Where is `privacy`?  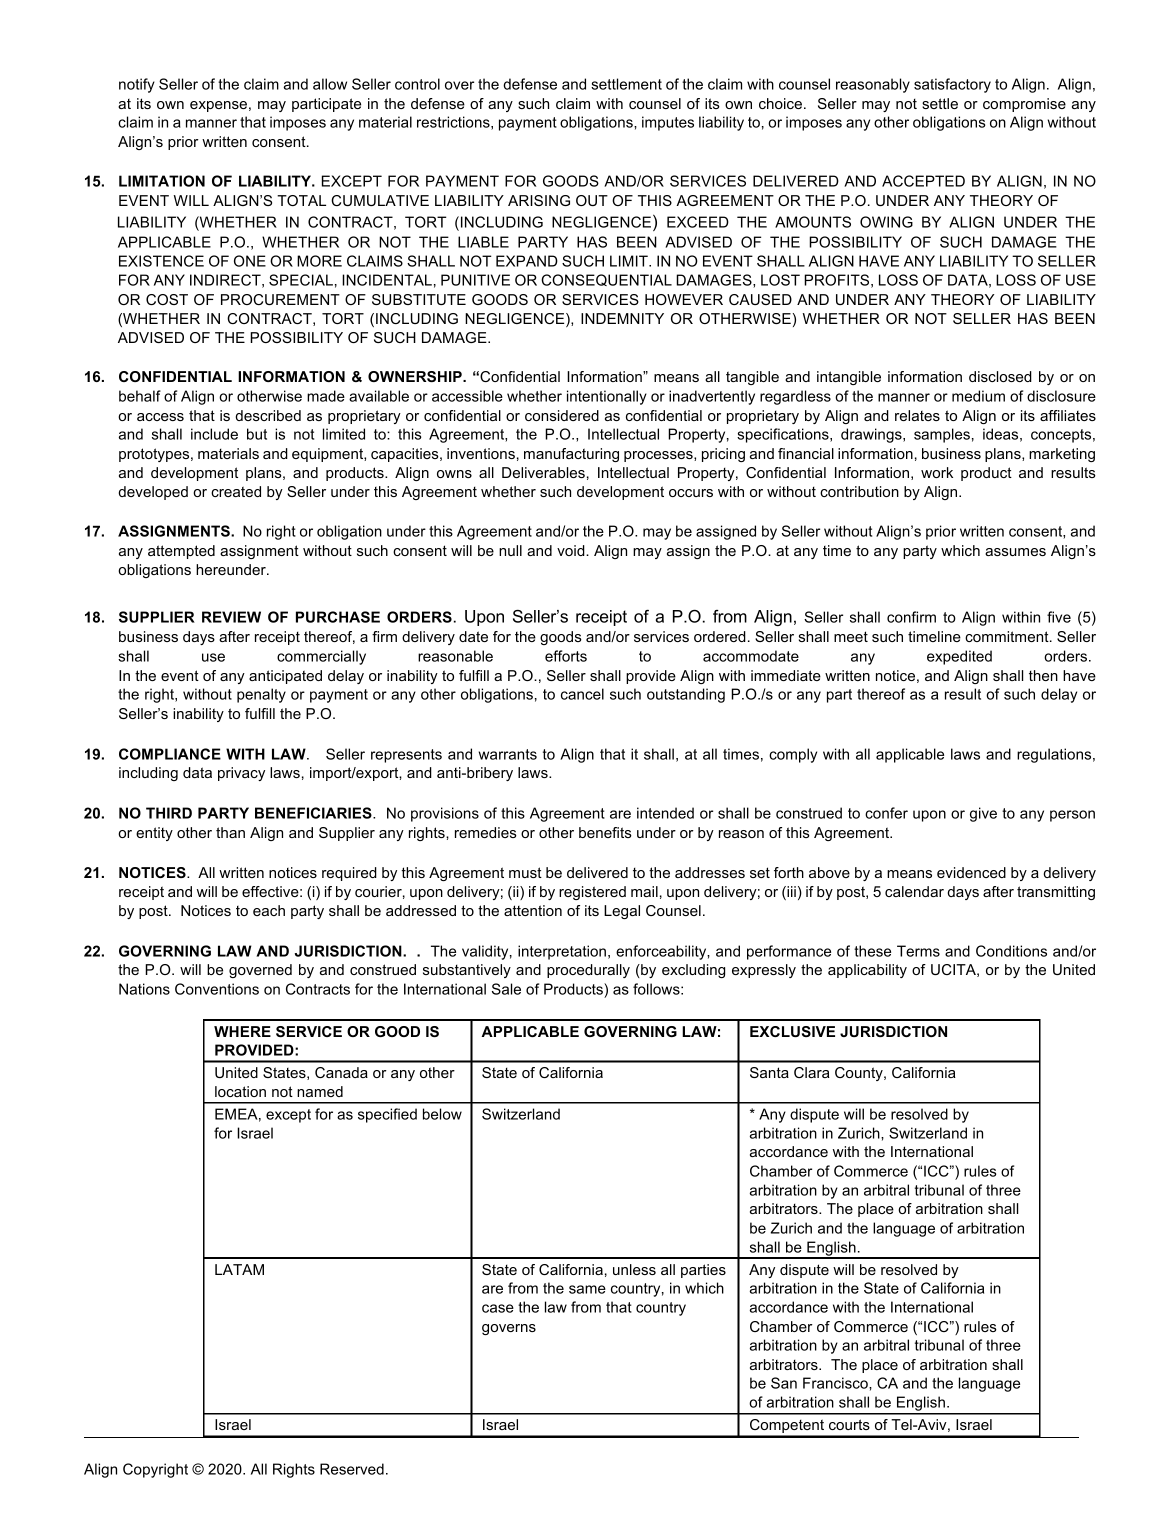 privacy is located at coordinates (241, 774).
